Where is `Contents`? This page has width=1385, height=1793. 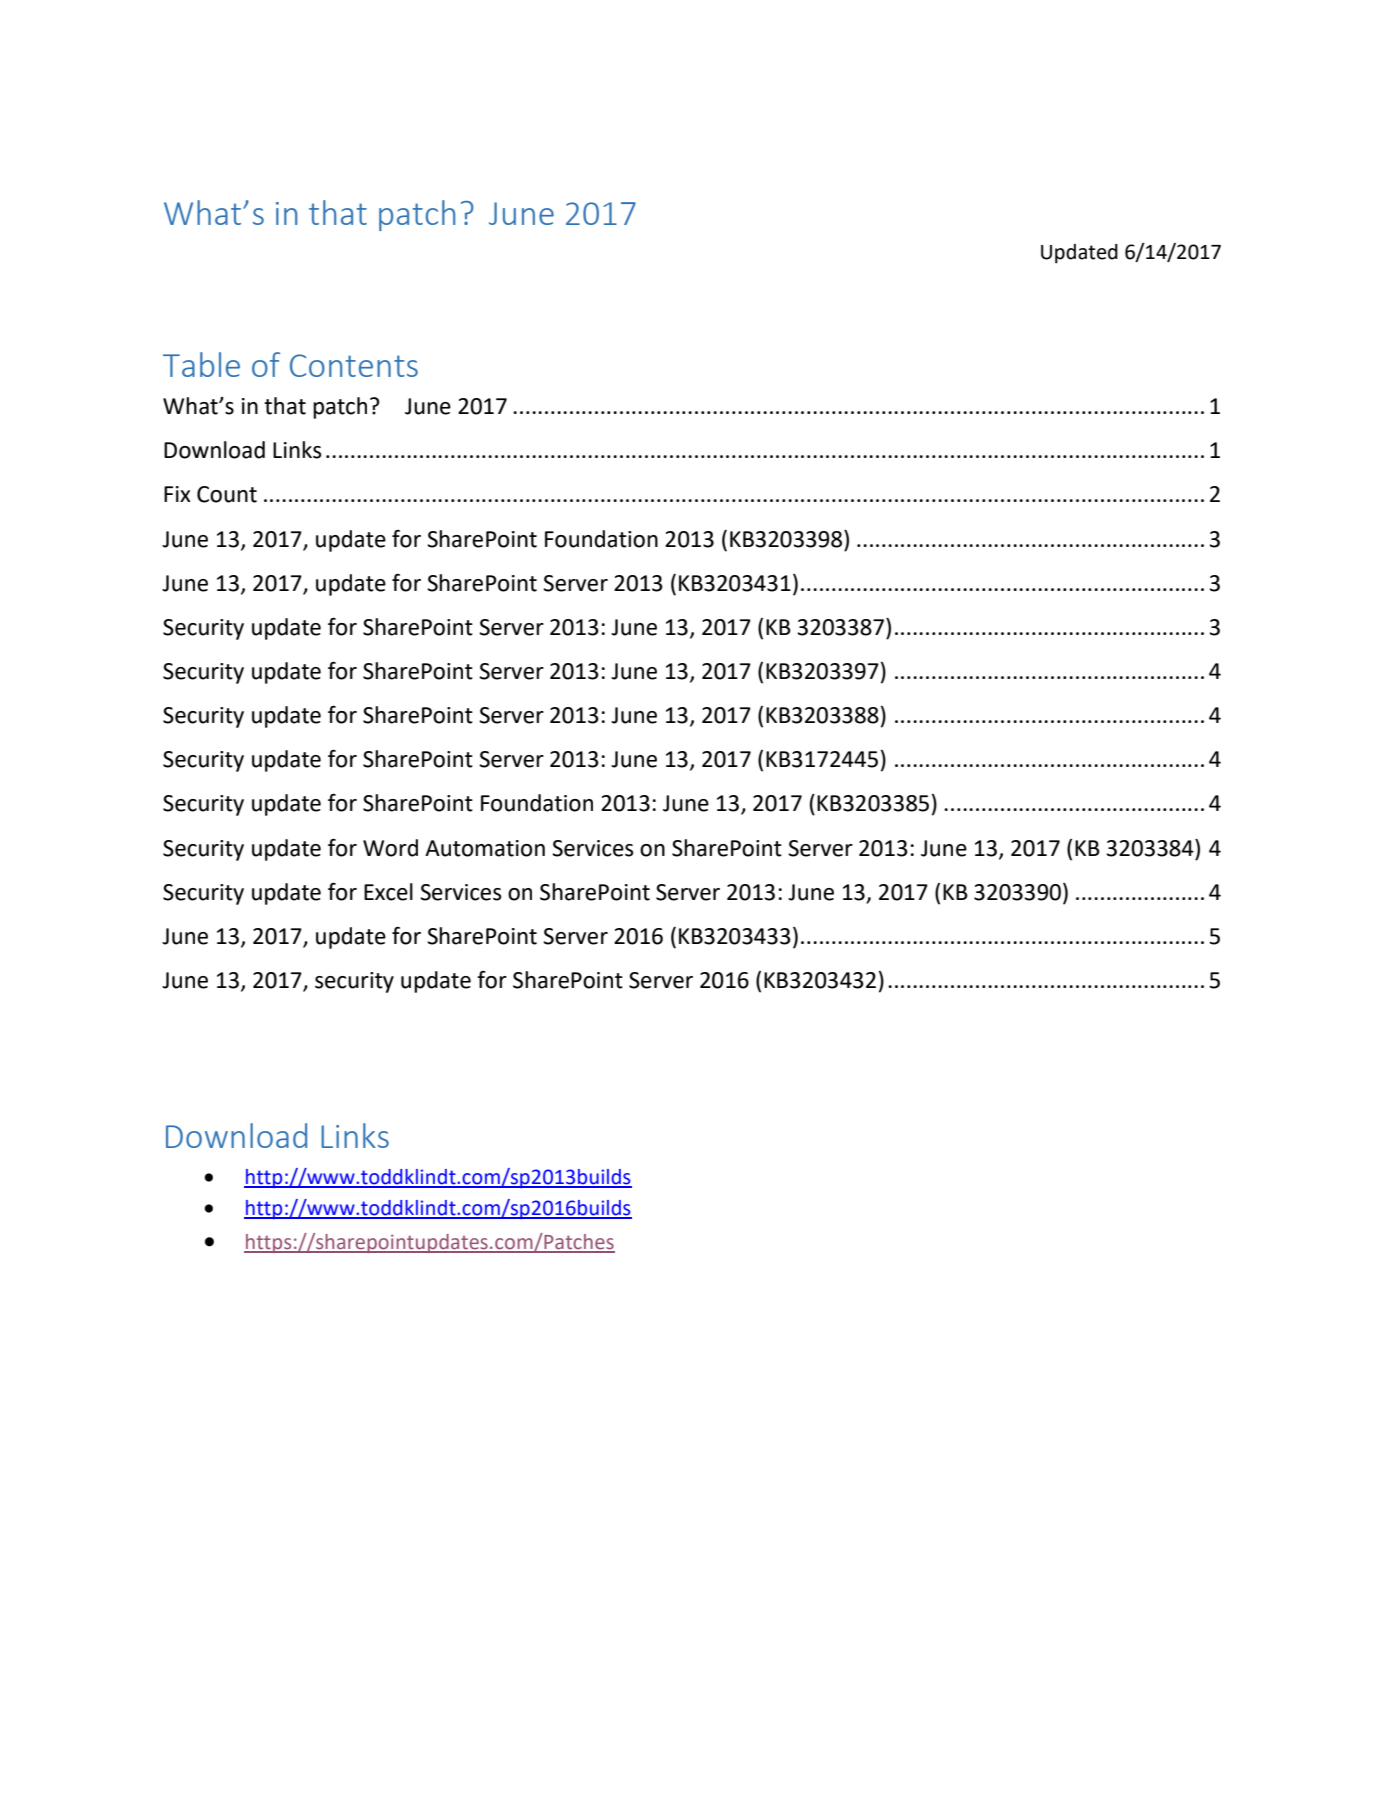
Contents is located at coordinates (354, 365).
